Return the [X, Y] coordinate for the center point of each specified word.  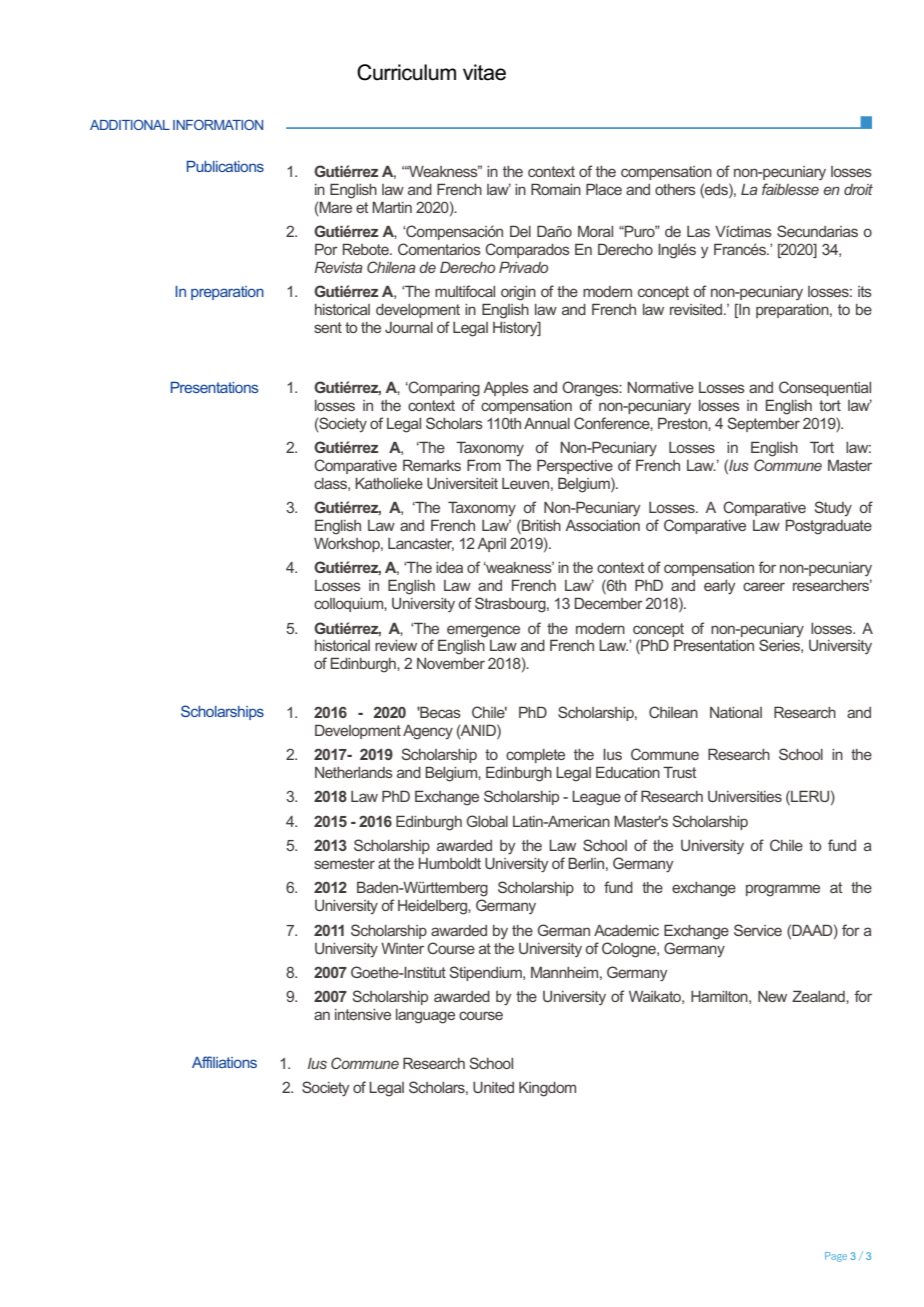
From [484, 465]
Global [487, 821]
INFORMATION [218, 124]
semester [344, 863]
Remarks [432, 465]
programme [783, 890]
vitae [484, 72]
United [493, 1087]
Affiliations [224, 1062]
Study [833, 508]
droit [858, 189]
